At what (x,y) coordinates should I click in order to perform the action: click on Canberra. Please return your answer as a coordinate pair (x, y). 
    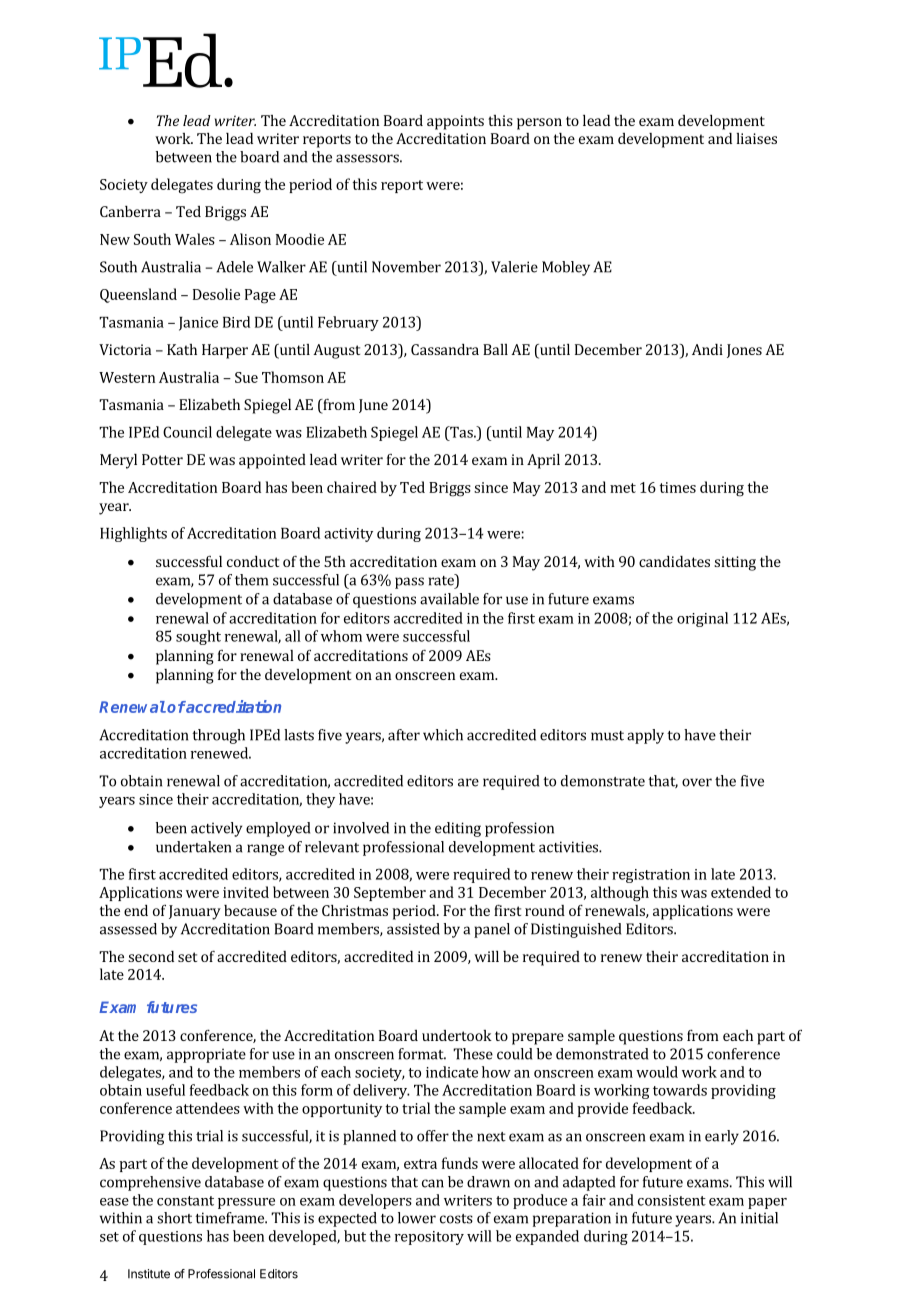
    Looking at the image, I should click on (130, 211).
